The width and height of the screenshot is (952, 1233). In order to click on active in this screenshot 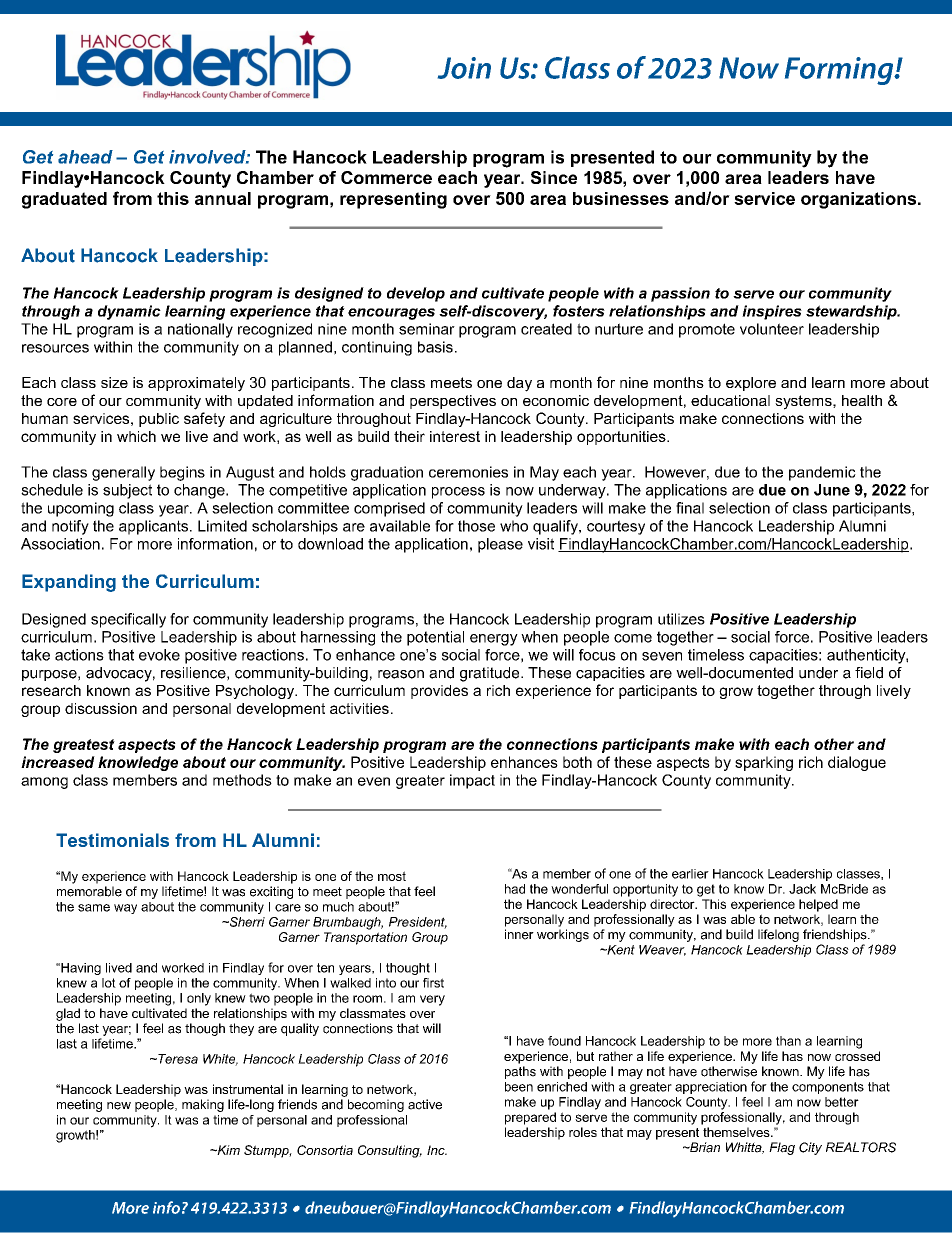, I will do `click(425, 1104)`.
